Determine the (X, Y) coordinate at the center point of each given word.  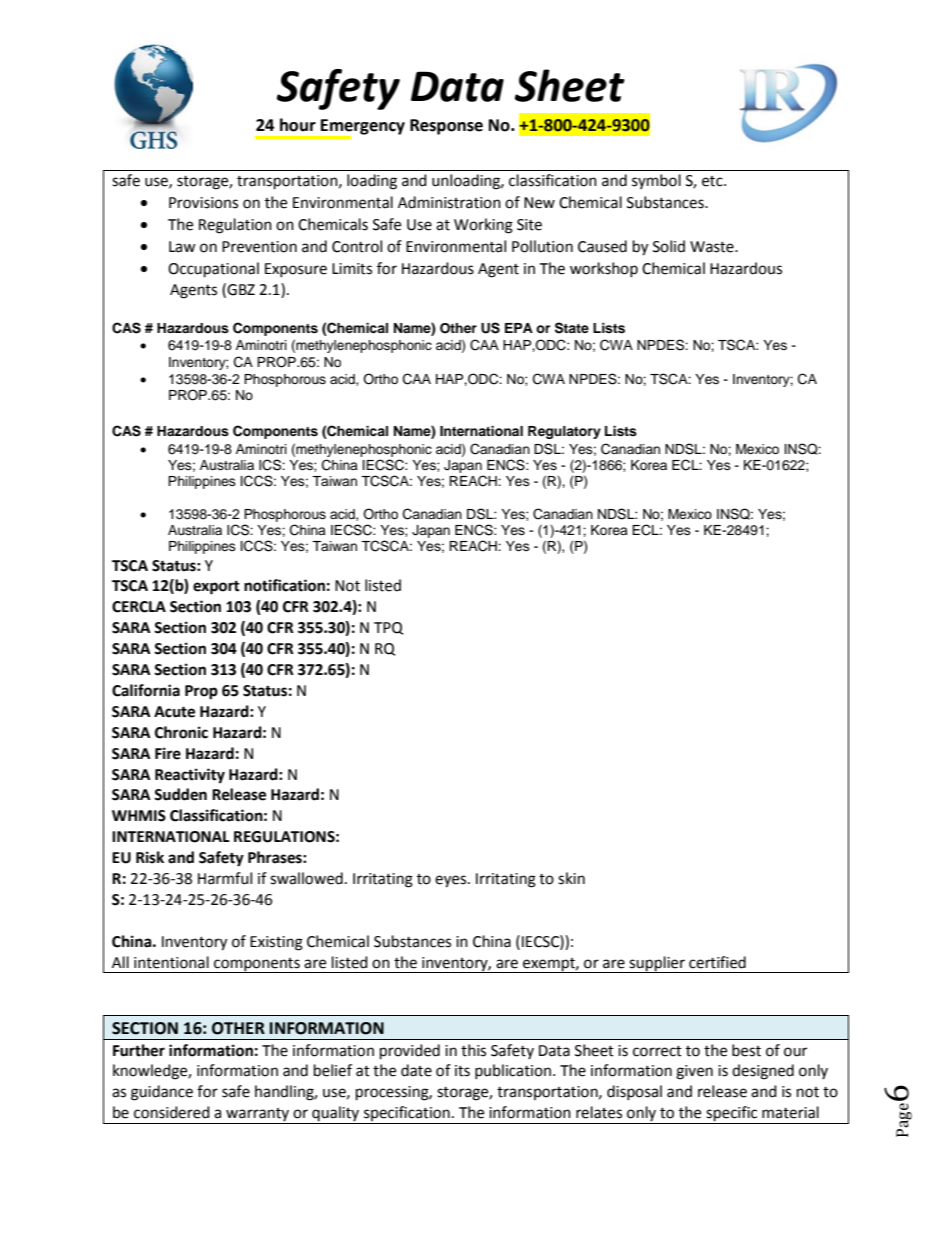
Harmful (225, 878)
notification (284, 585)
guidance (162, 1093)
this (473, 1050)
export (216, 588)
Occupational (213, 270)
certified (717, 962)
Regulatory (564, 432)
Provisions (203, 203)
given (694, 1072)
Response (446, 127)
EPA (519, 328)
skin (571, 878)
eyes (452, 881)
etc (713, 181)
